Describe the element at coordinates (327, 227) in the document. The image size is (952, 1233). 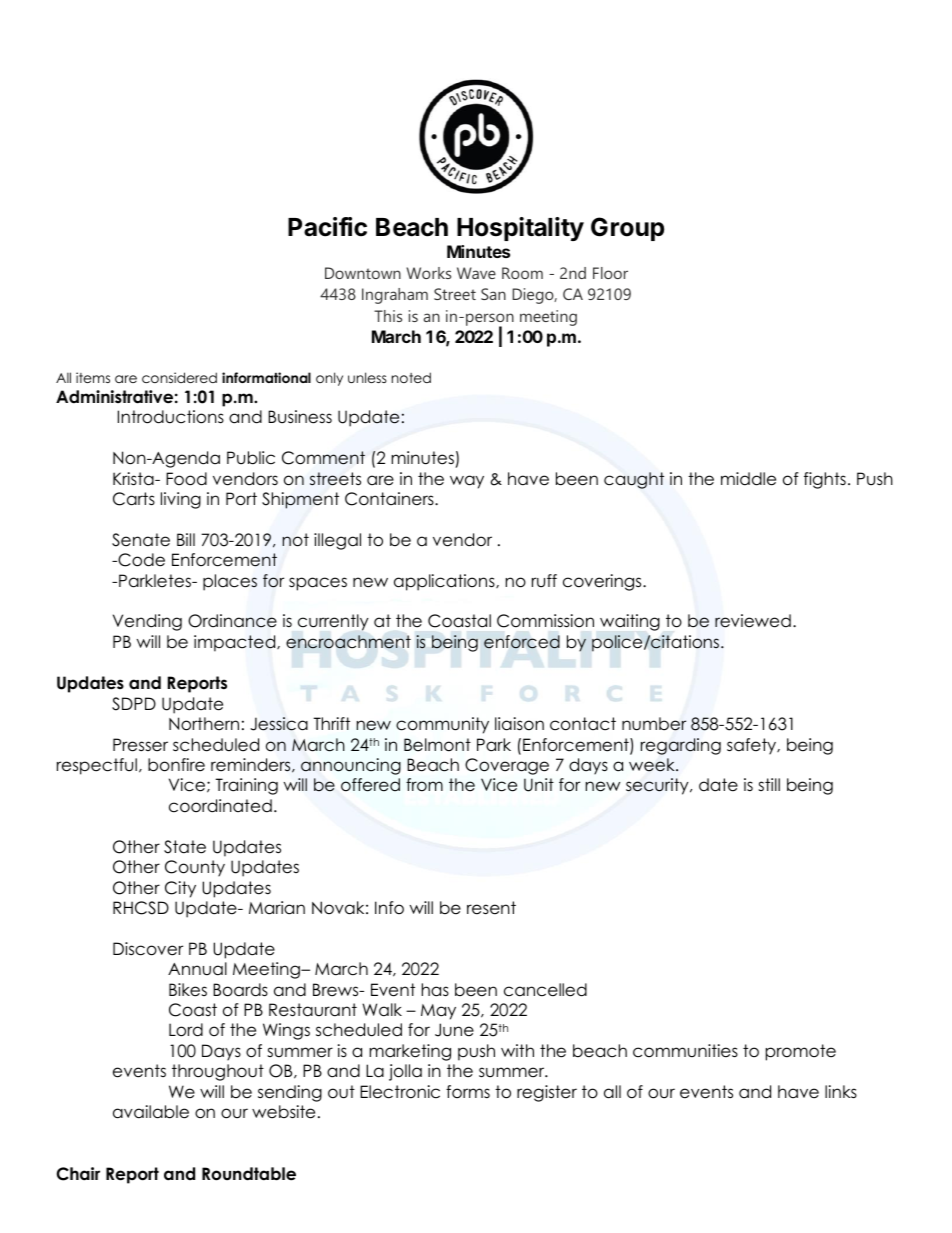
I see `Pacific` at that location.
